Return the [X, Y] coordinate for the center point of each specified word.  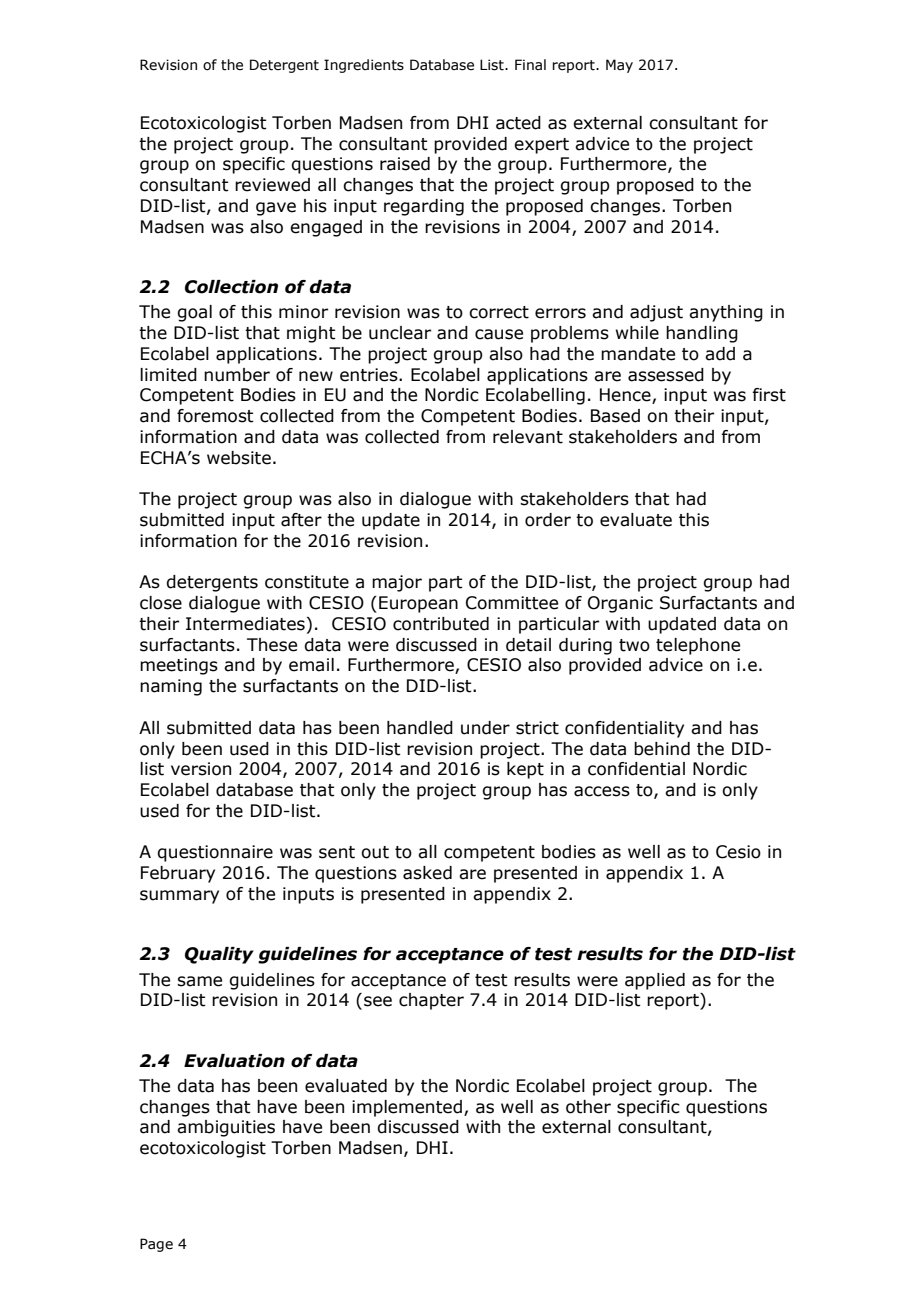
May [619, 66]
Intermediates [245, 624]
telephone [698, 646]
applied [655, 981]
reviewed [272, 185]
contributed [441, 624]
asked [427, 873]
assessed [666, 375]
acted [518, 123]
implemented [407, 1108]
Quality [219, 955]
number [237, 375]
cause [499, 334]
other [588, 1107]
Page [156, 1245]
